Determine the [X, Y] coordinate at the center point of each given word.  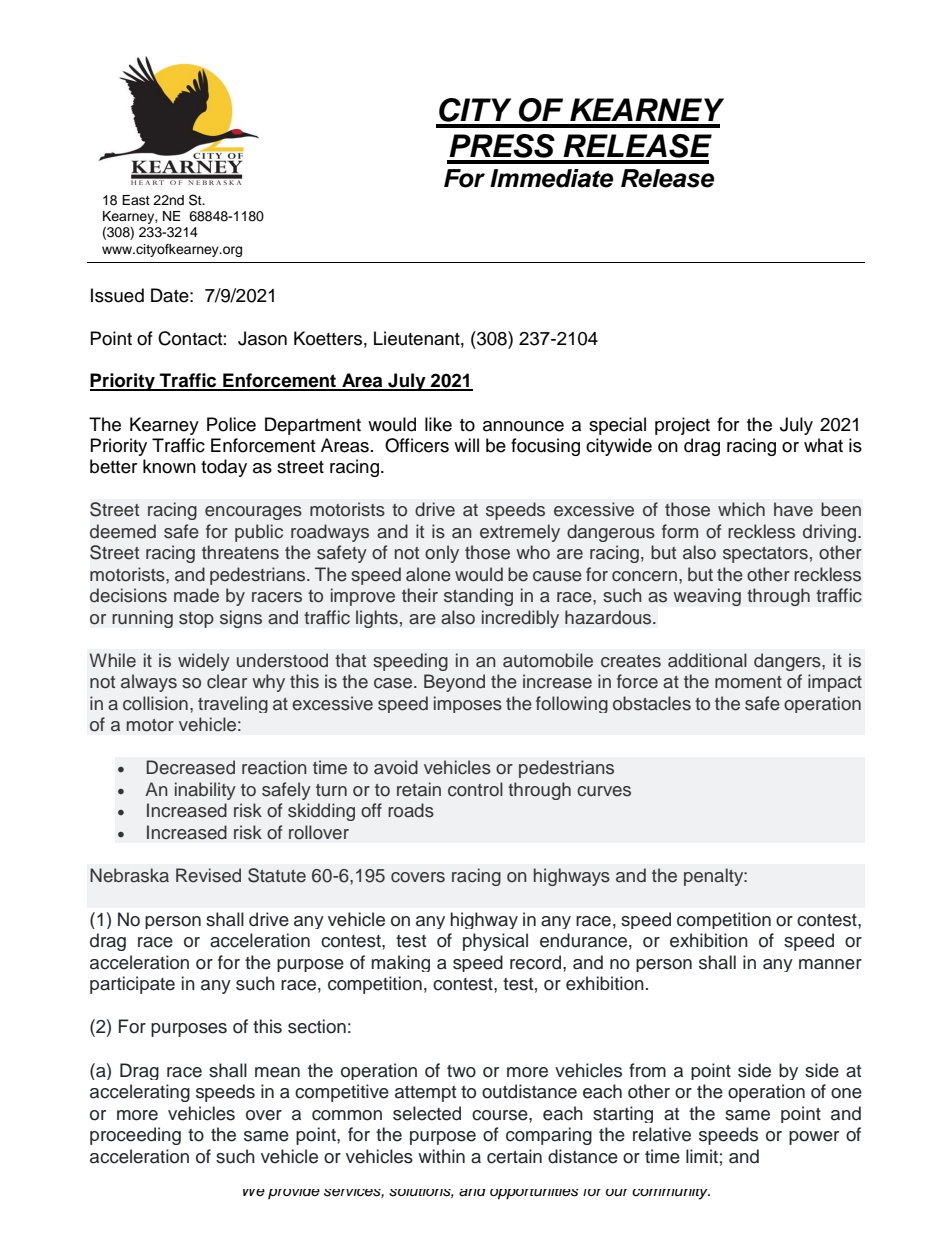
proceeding [135, 1136]
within [441, 1156]
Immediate [551, 178]
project [682, 426]
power [814, 1138]
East [136, 200]
